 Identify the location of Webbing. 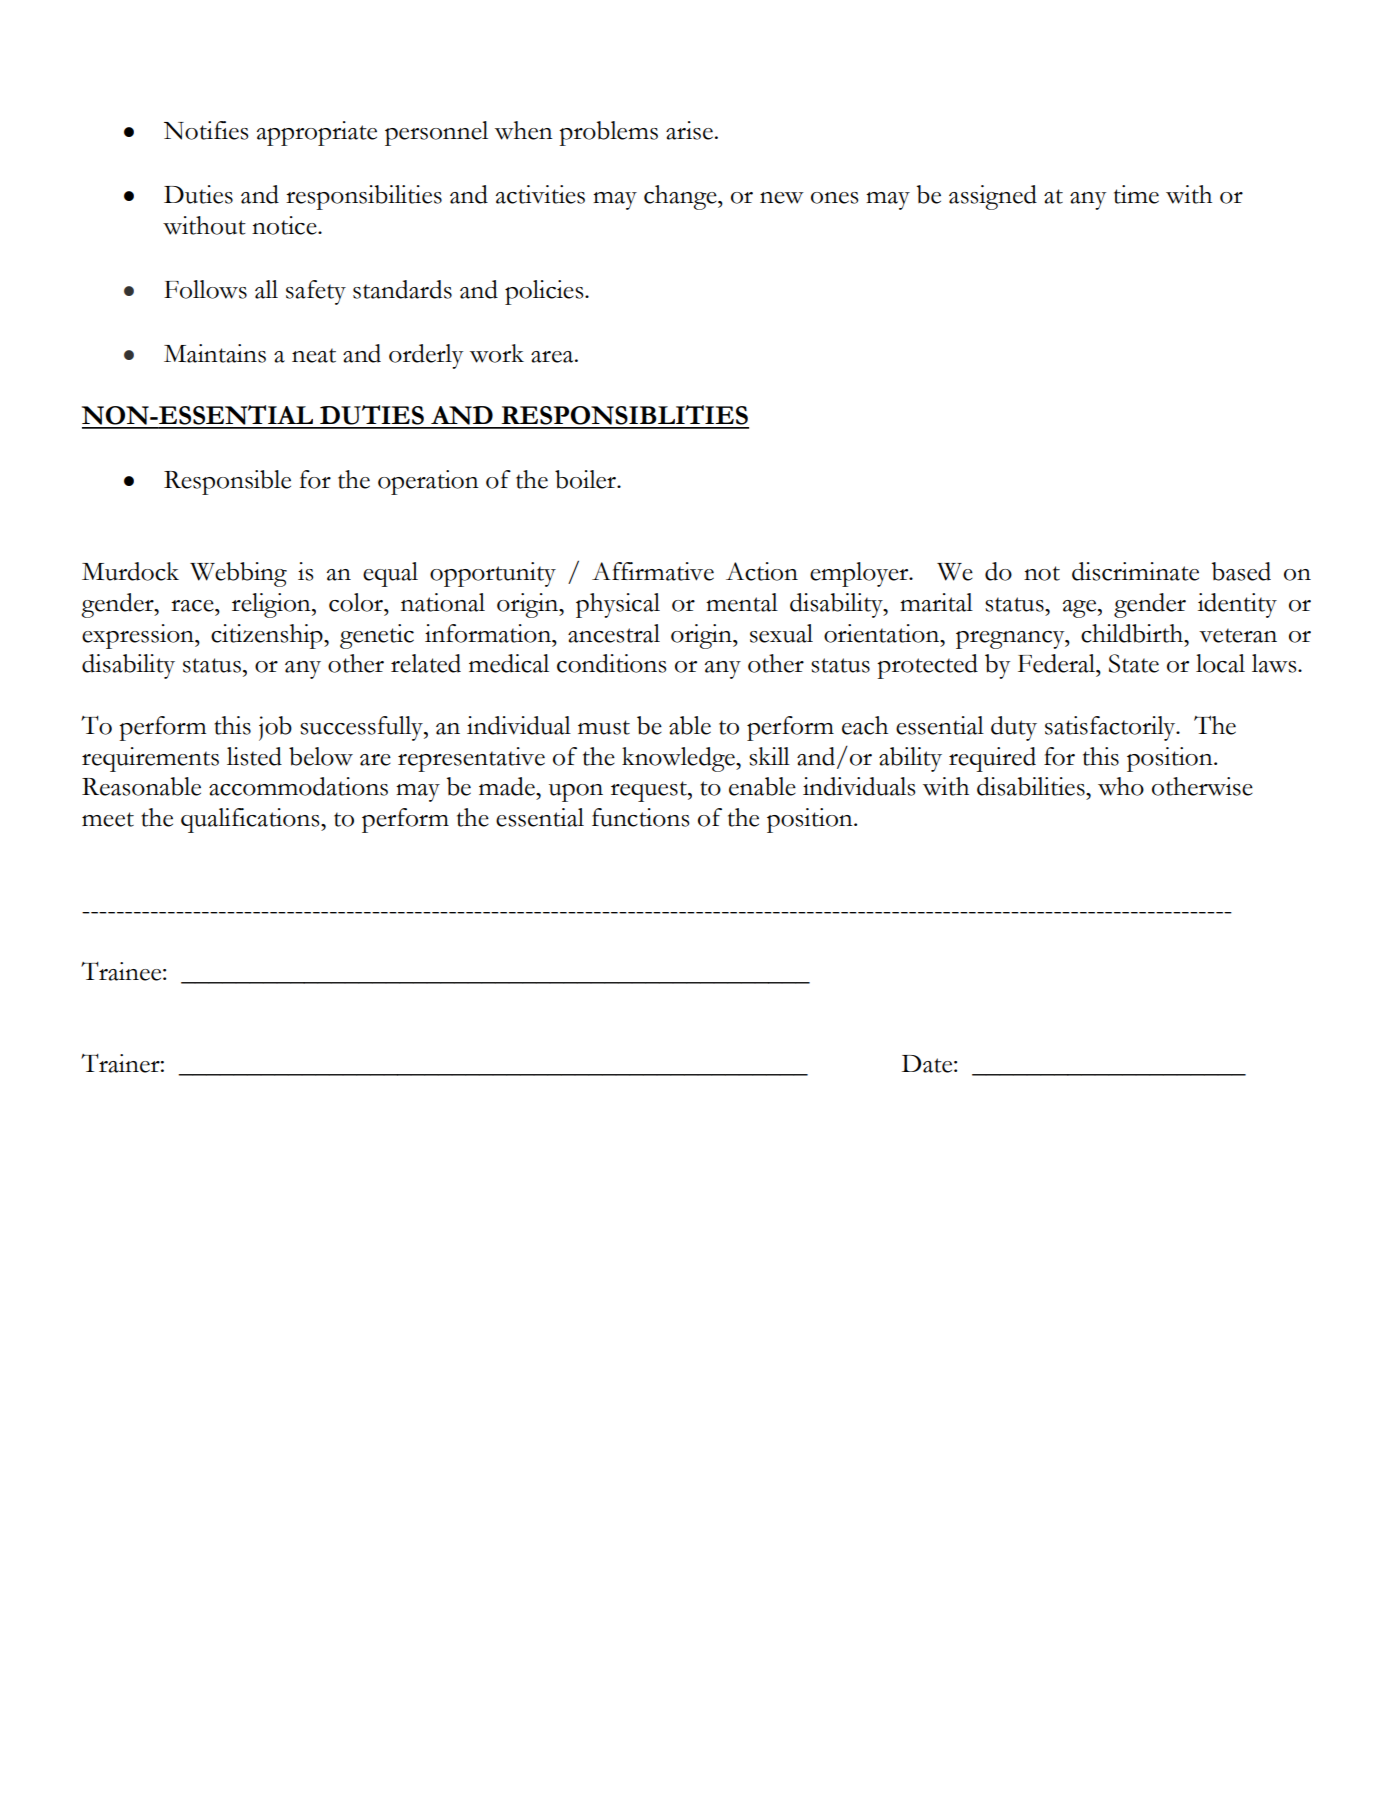
(238, 574).
